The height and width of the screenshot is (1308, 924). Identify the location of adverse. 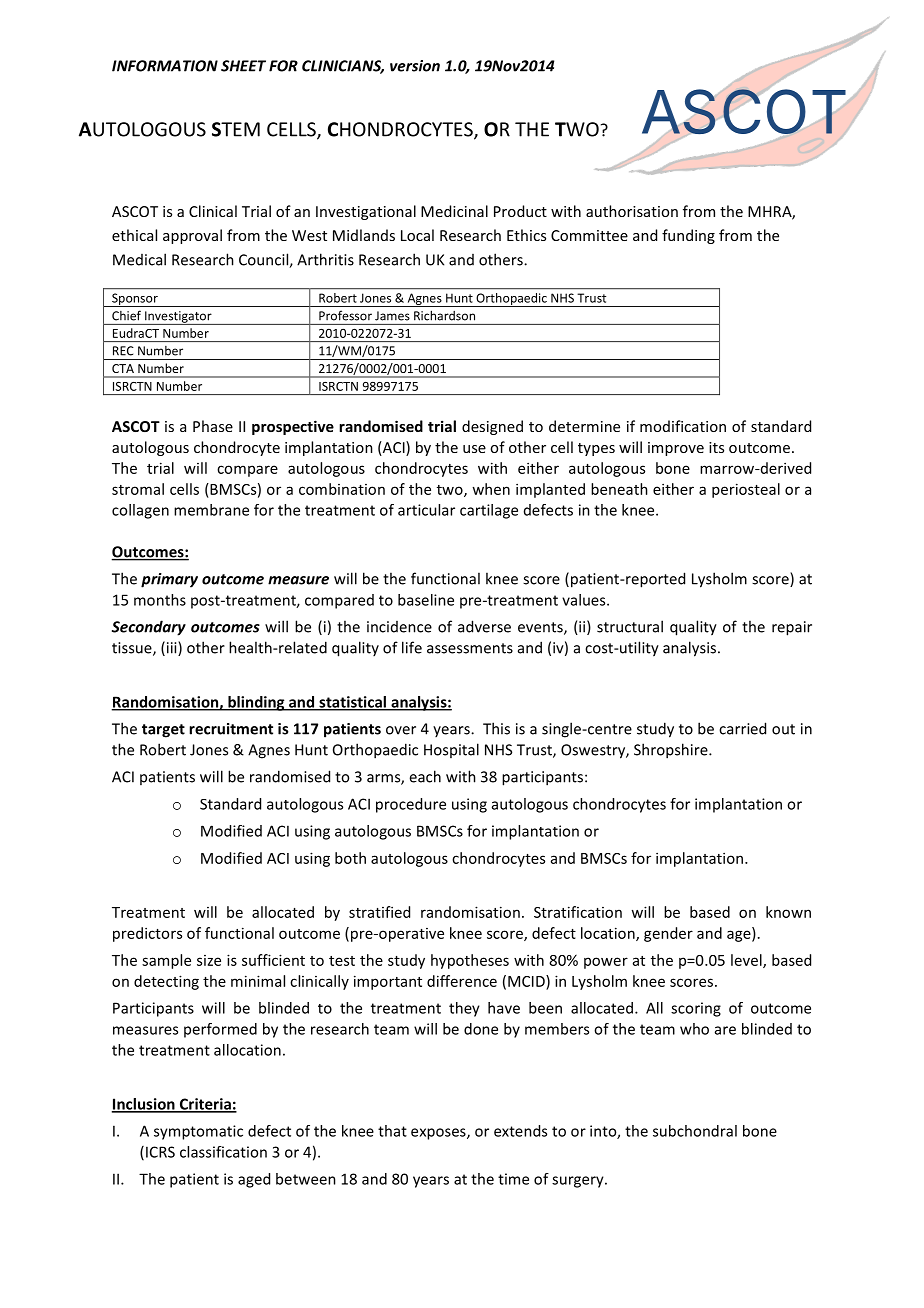
(484, 626).
